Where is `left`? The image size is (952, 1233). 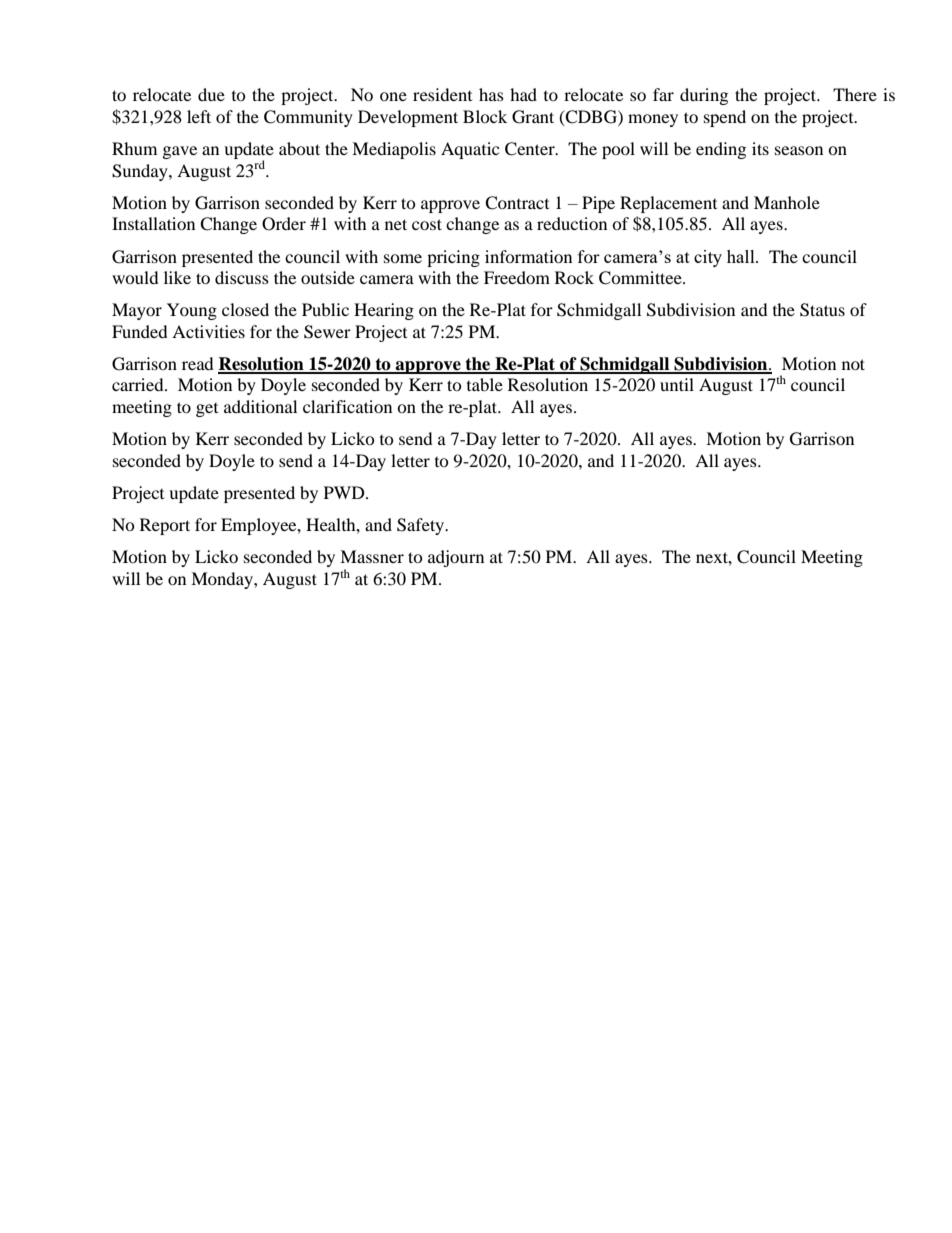
left is located at coordinates (199, 116).
